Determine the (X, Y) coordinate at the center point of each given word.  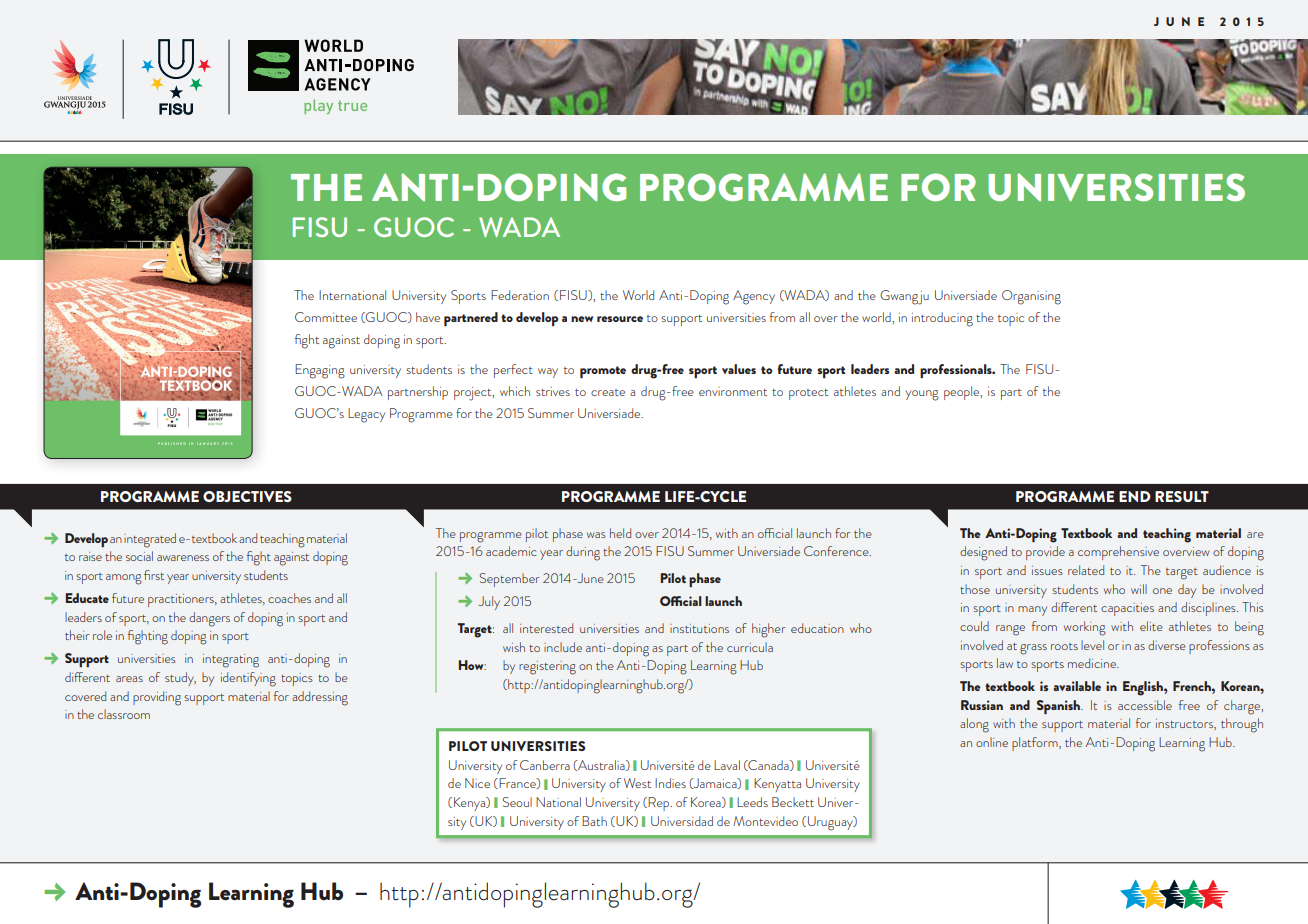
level (1092, 645)
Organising (1031, 297)
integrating (231, 661)
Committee (326, 317)
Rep (659, 804)
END (1135, 496)
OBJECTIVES (247, 496)
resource (620, 319)
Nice (477, 783)
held (620, 533)
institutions (699, 628)
